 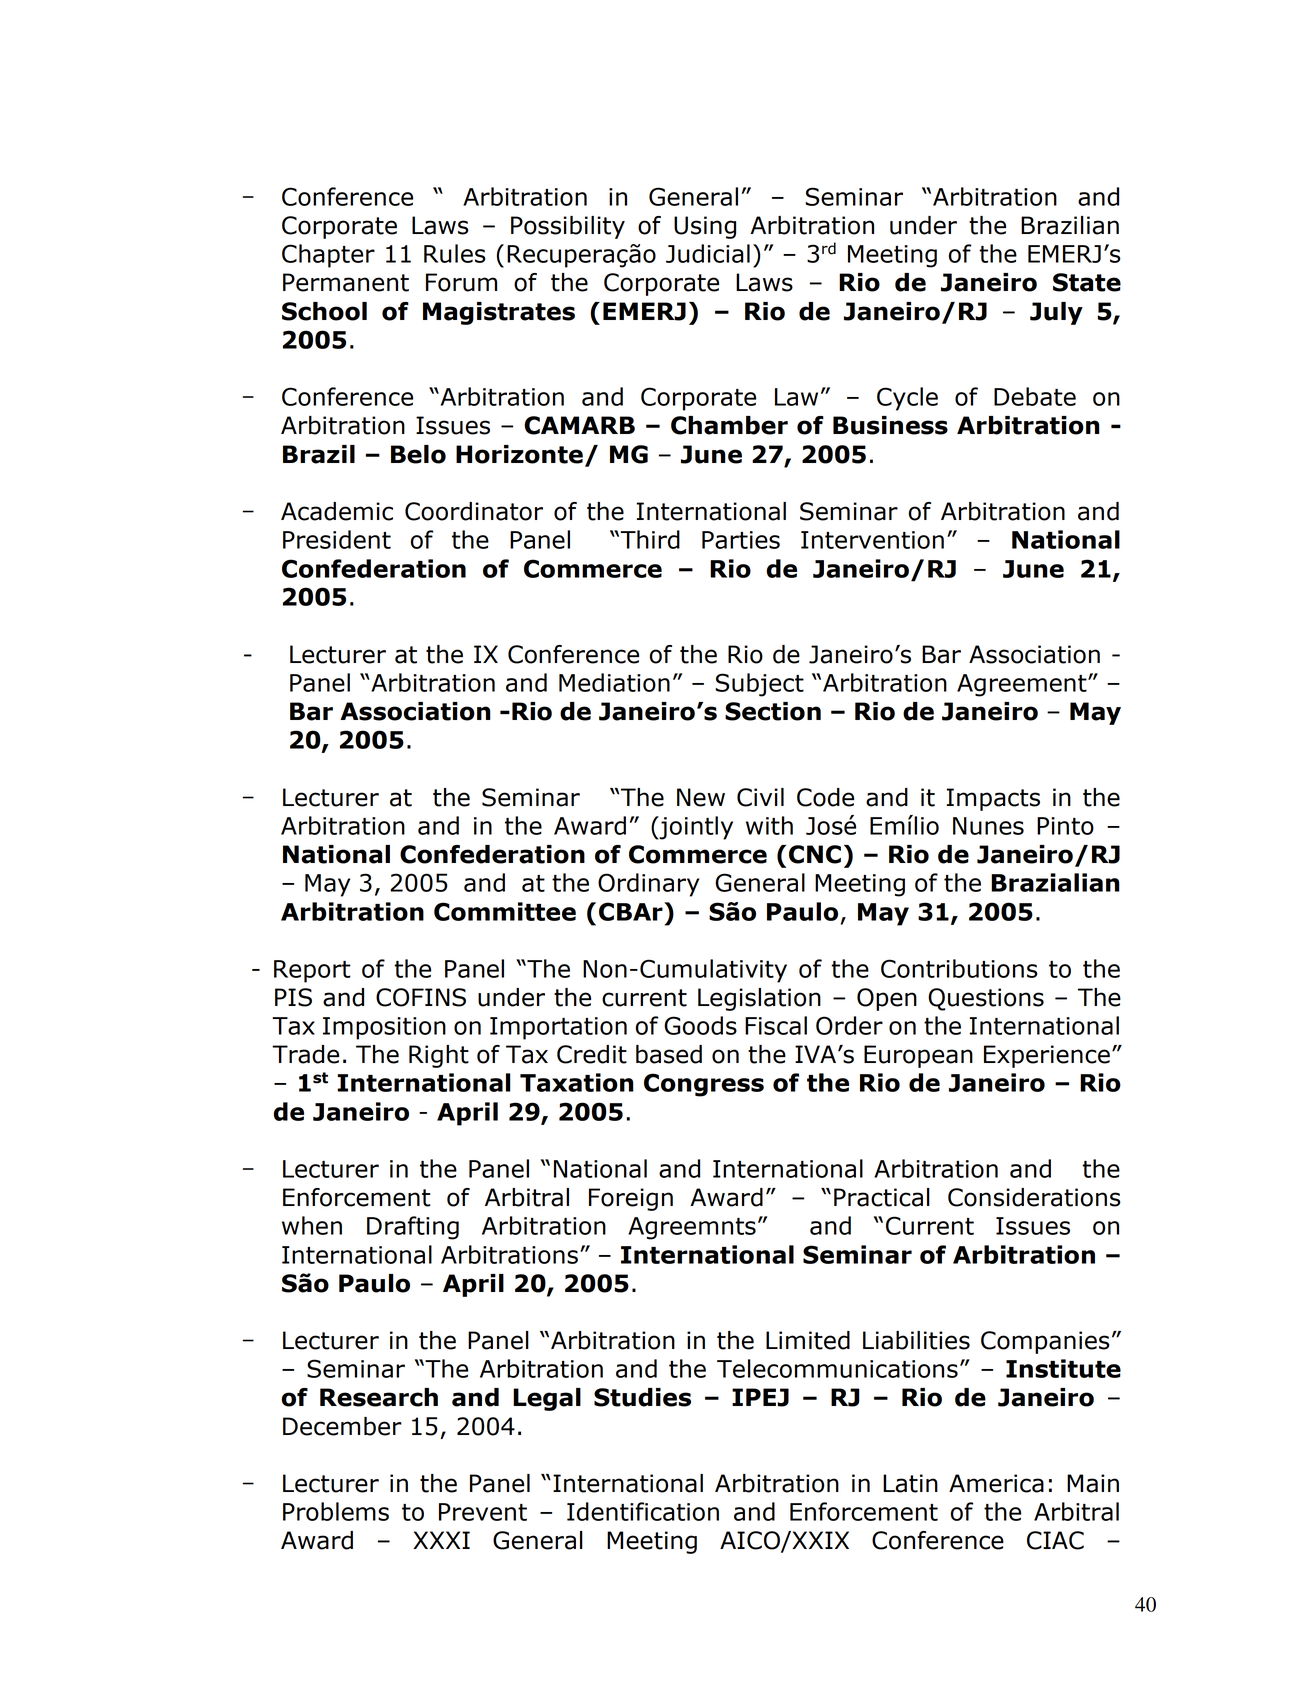 I want to click on Committee, so click(x=505, y=911).
